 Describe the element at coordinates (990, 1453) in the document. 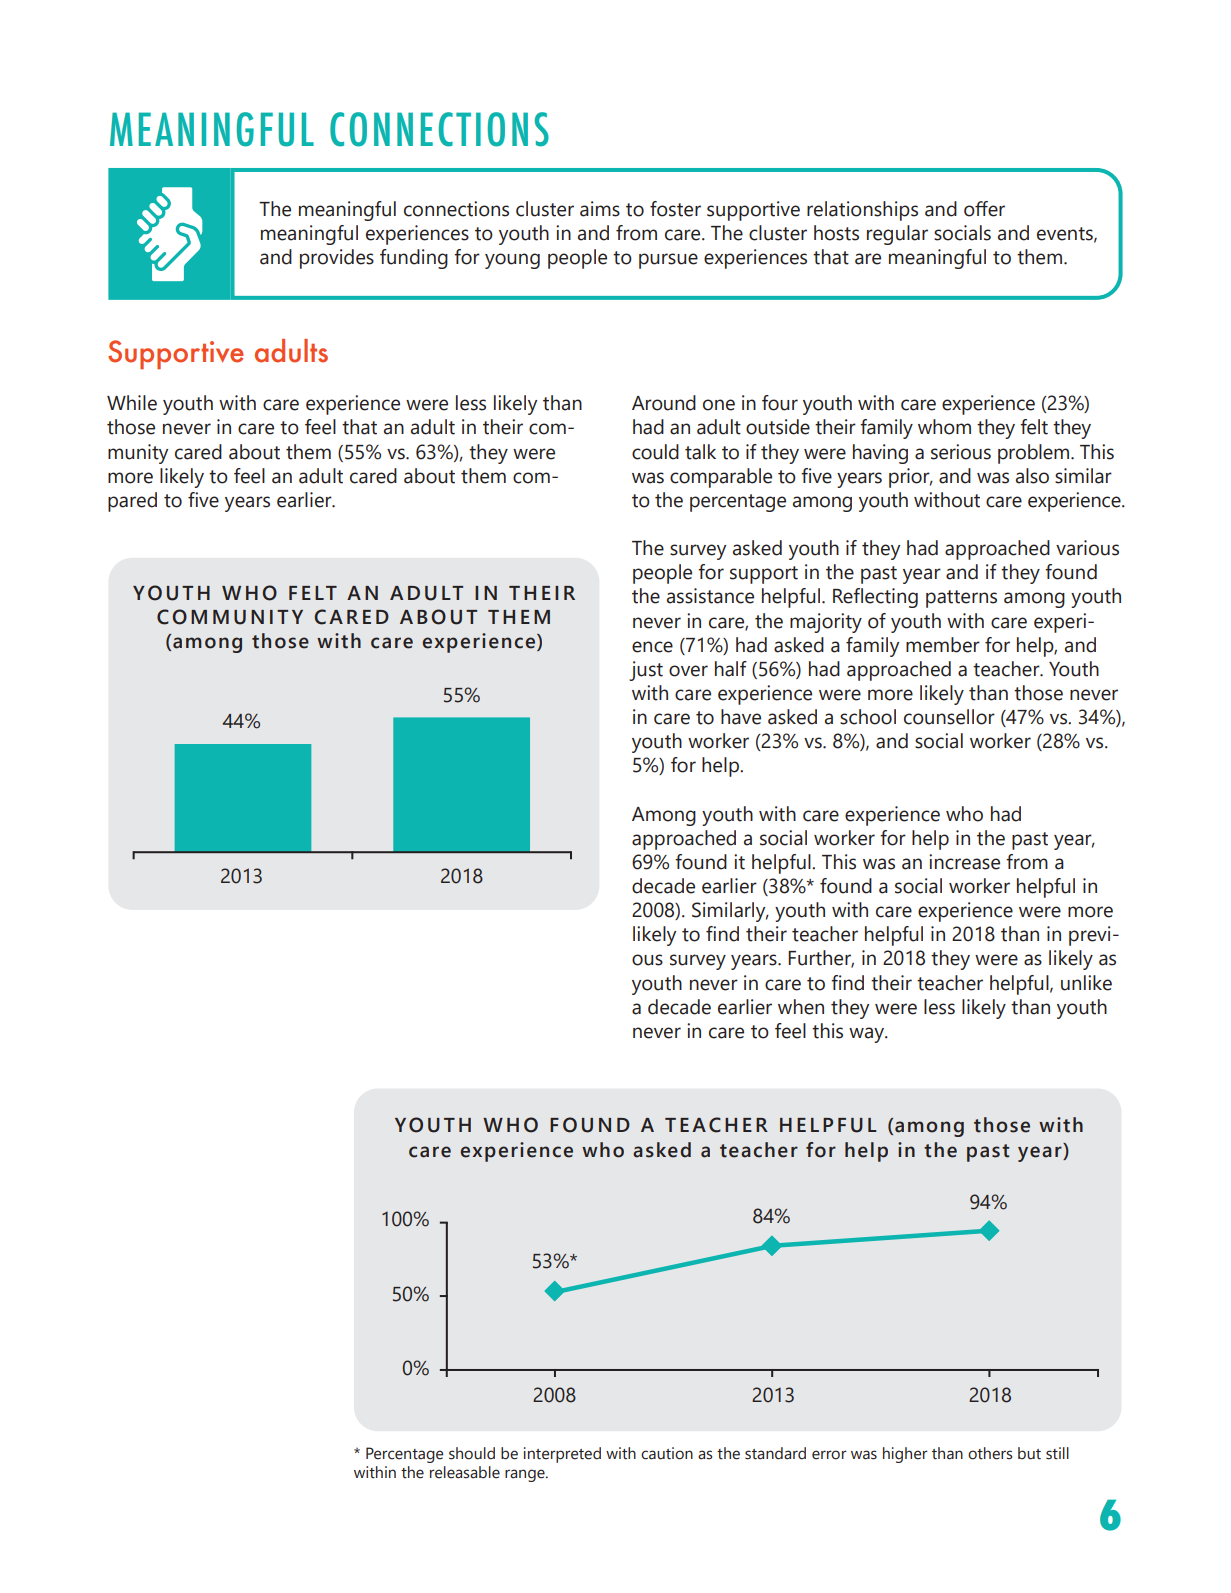

I see `others` at that location.
